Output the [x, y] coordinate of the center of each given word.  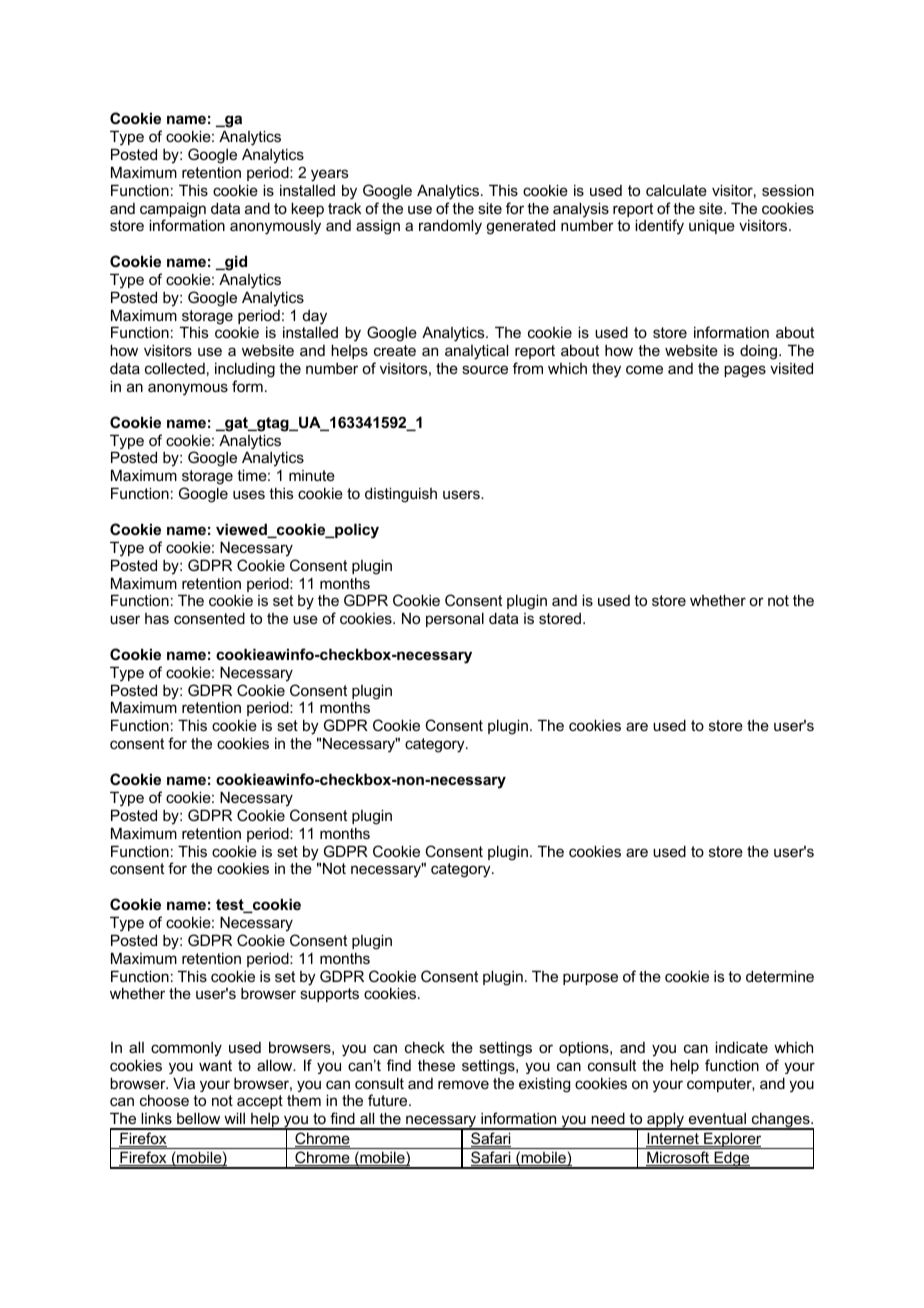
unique [712, 226]
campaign [173, 211]
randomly [450, 227]
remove [463, 1084]
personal [455, 619]
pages [745, 371]
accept [260, 1102]
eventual [717, 1118]
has [157, 618]
